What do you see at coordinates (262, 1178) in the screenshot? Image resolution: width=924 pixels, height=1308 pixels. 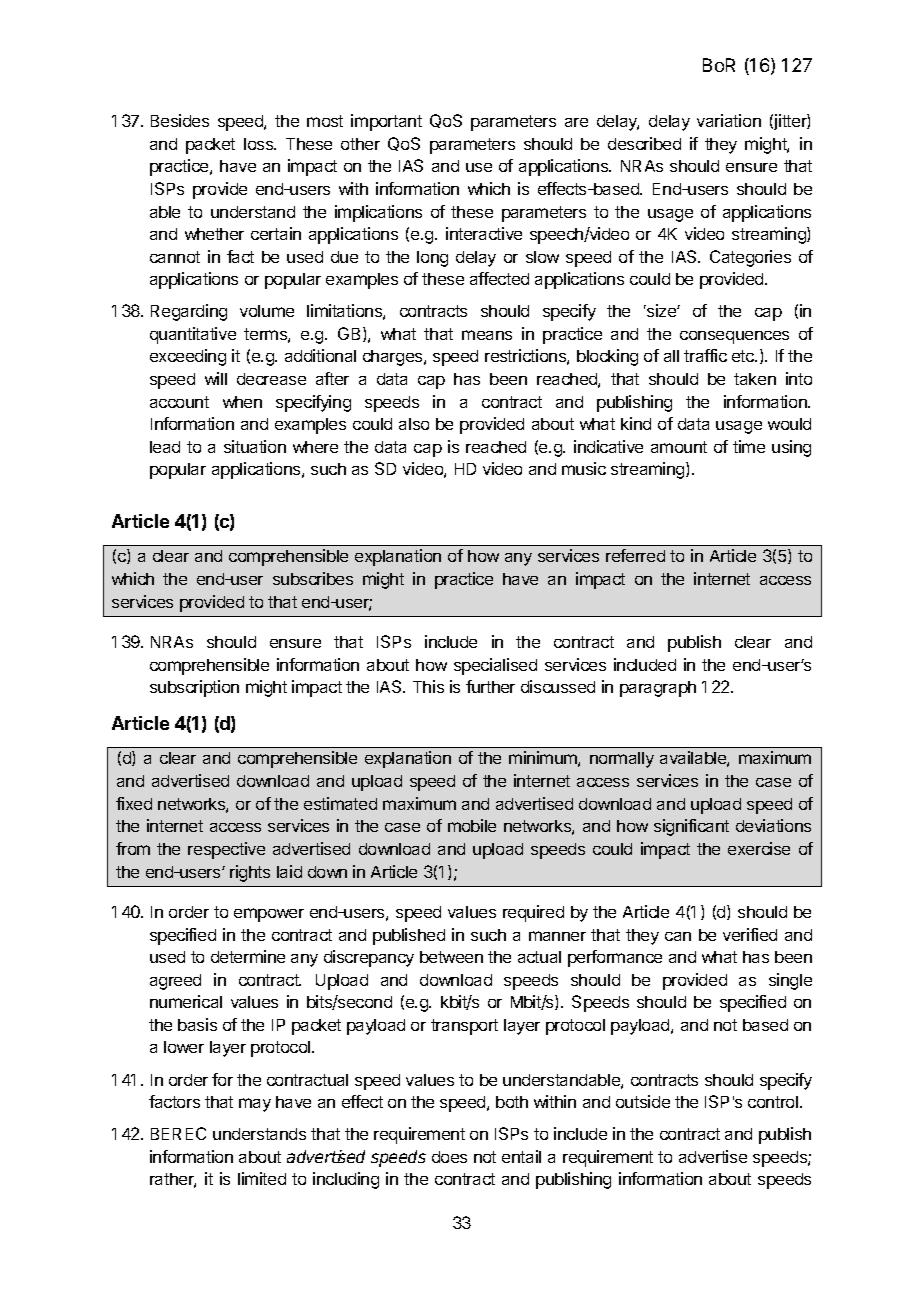 I see `limited` at bounding box center [262, 1178].
